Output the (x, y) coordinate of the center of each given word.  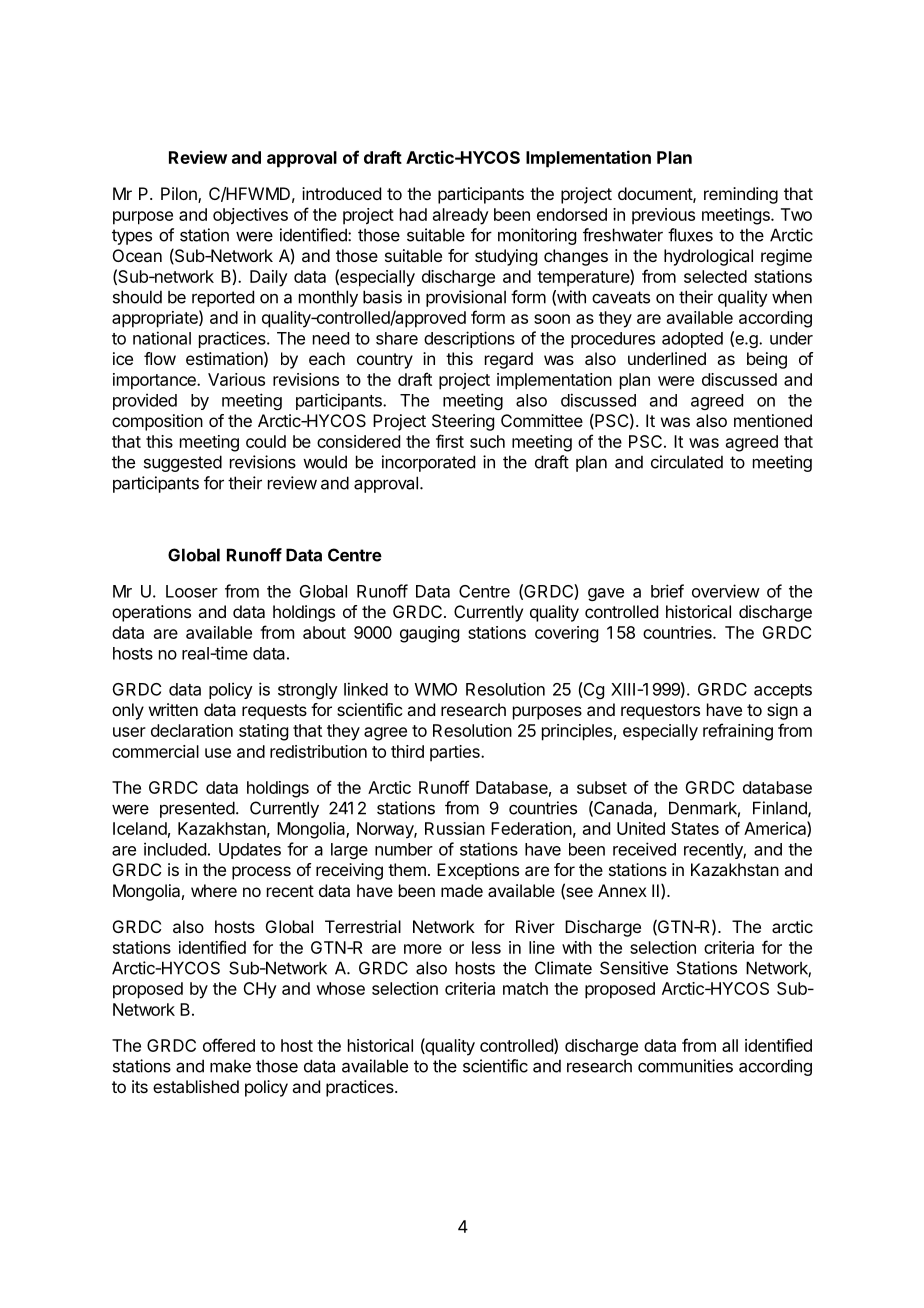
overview (726, 591)
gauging (429, 634)
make (230, 1066)
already (461, 216)
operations (151, 613)
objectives (250, 216)
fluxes (690, 235)
